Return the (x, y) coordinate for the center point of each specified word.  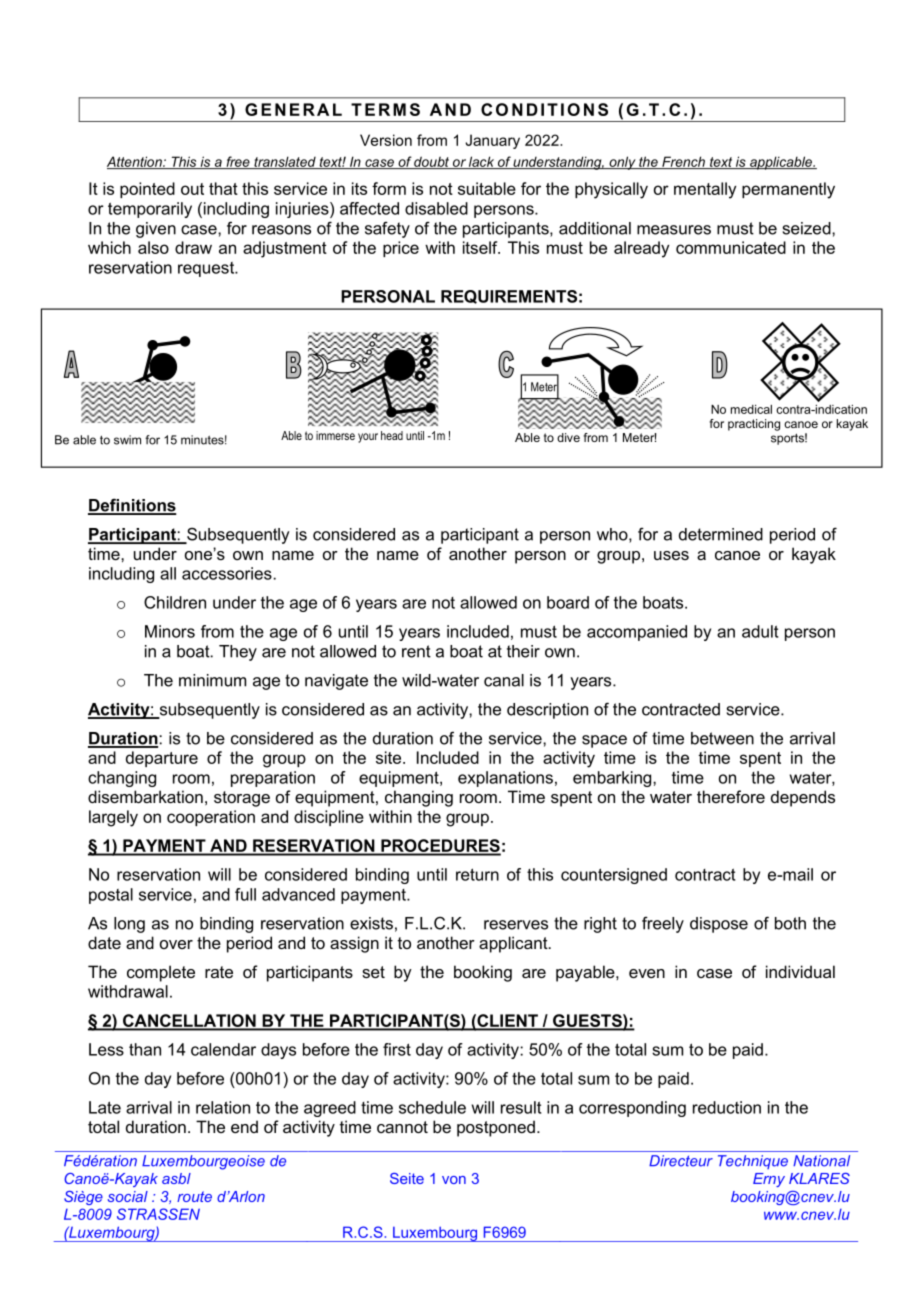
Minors (170, 631)
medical (751, 409)
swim (127, 440)
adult (760, 631)
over (176, 944)
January (492, 141)
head (392, 435)
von (454, 1180)
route (194, 1196)
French (683, 162)
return (477, 874)
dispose (719, 925)
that (223, 188)
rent (416, 651)
